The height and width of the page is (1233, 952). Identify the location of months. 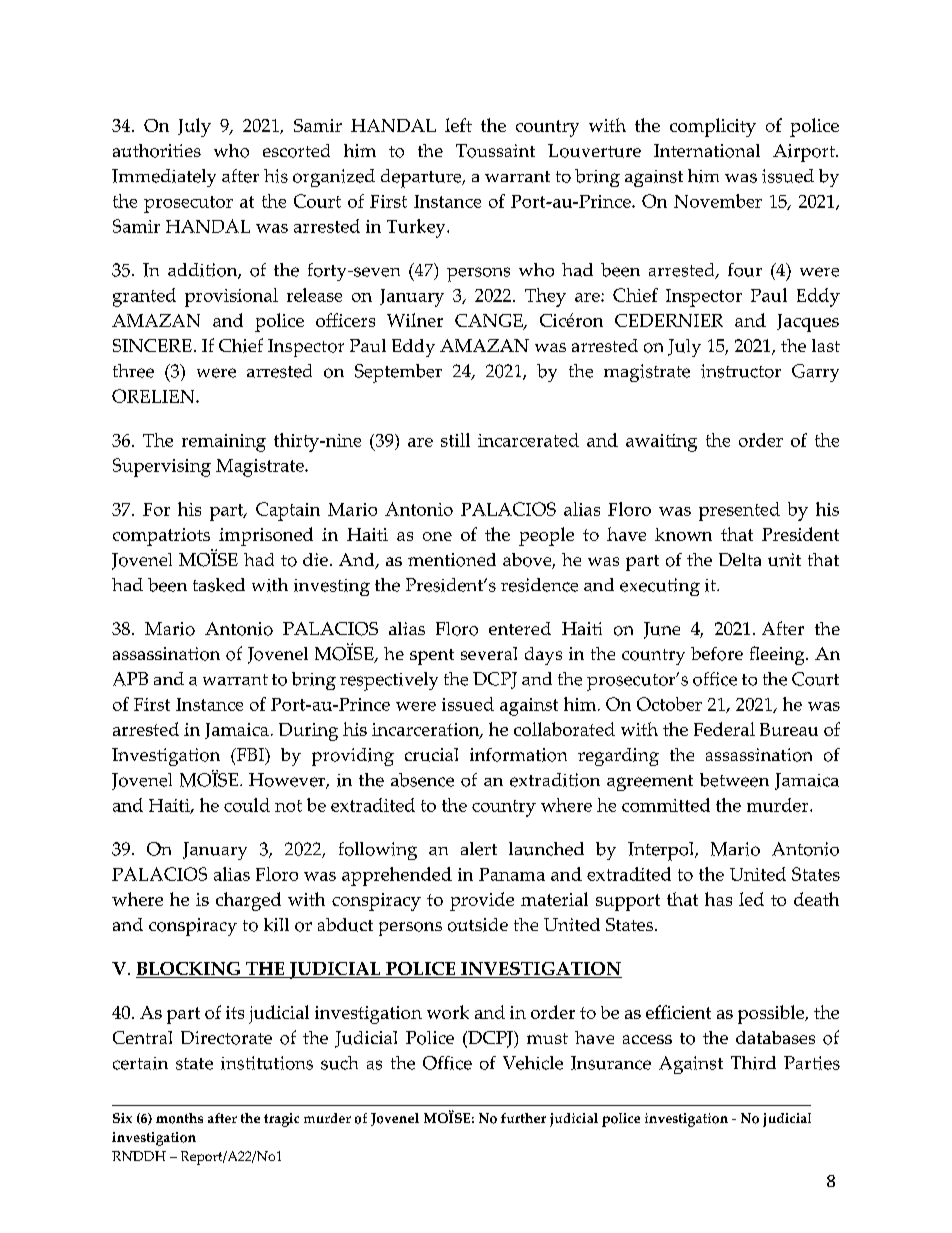
(179, 1118).
